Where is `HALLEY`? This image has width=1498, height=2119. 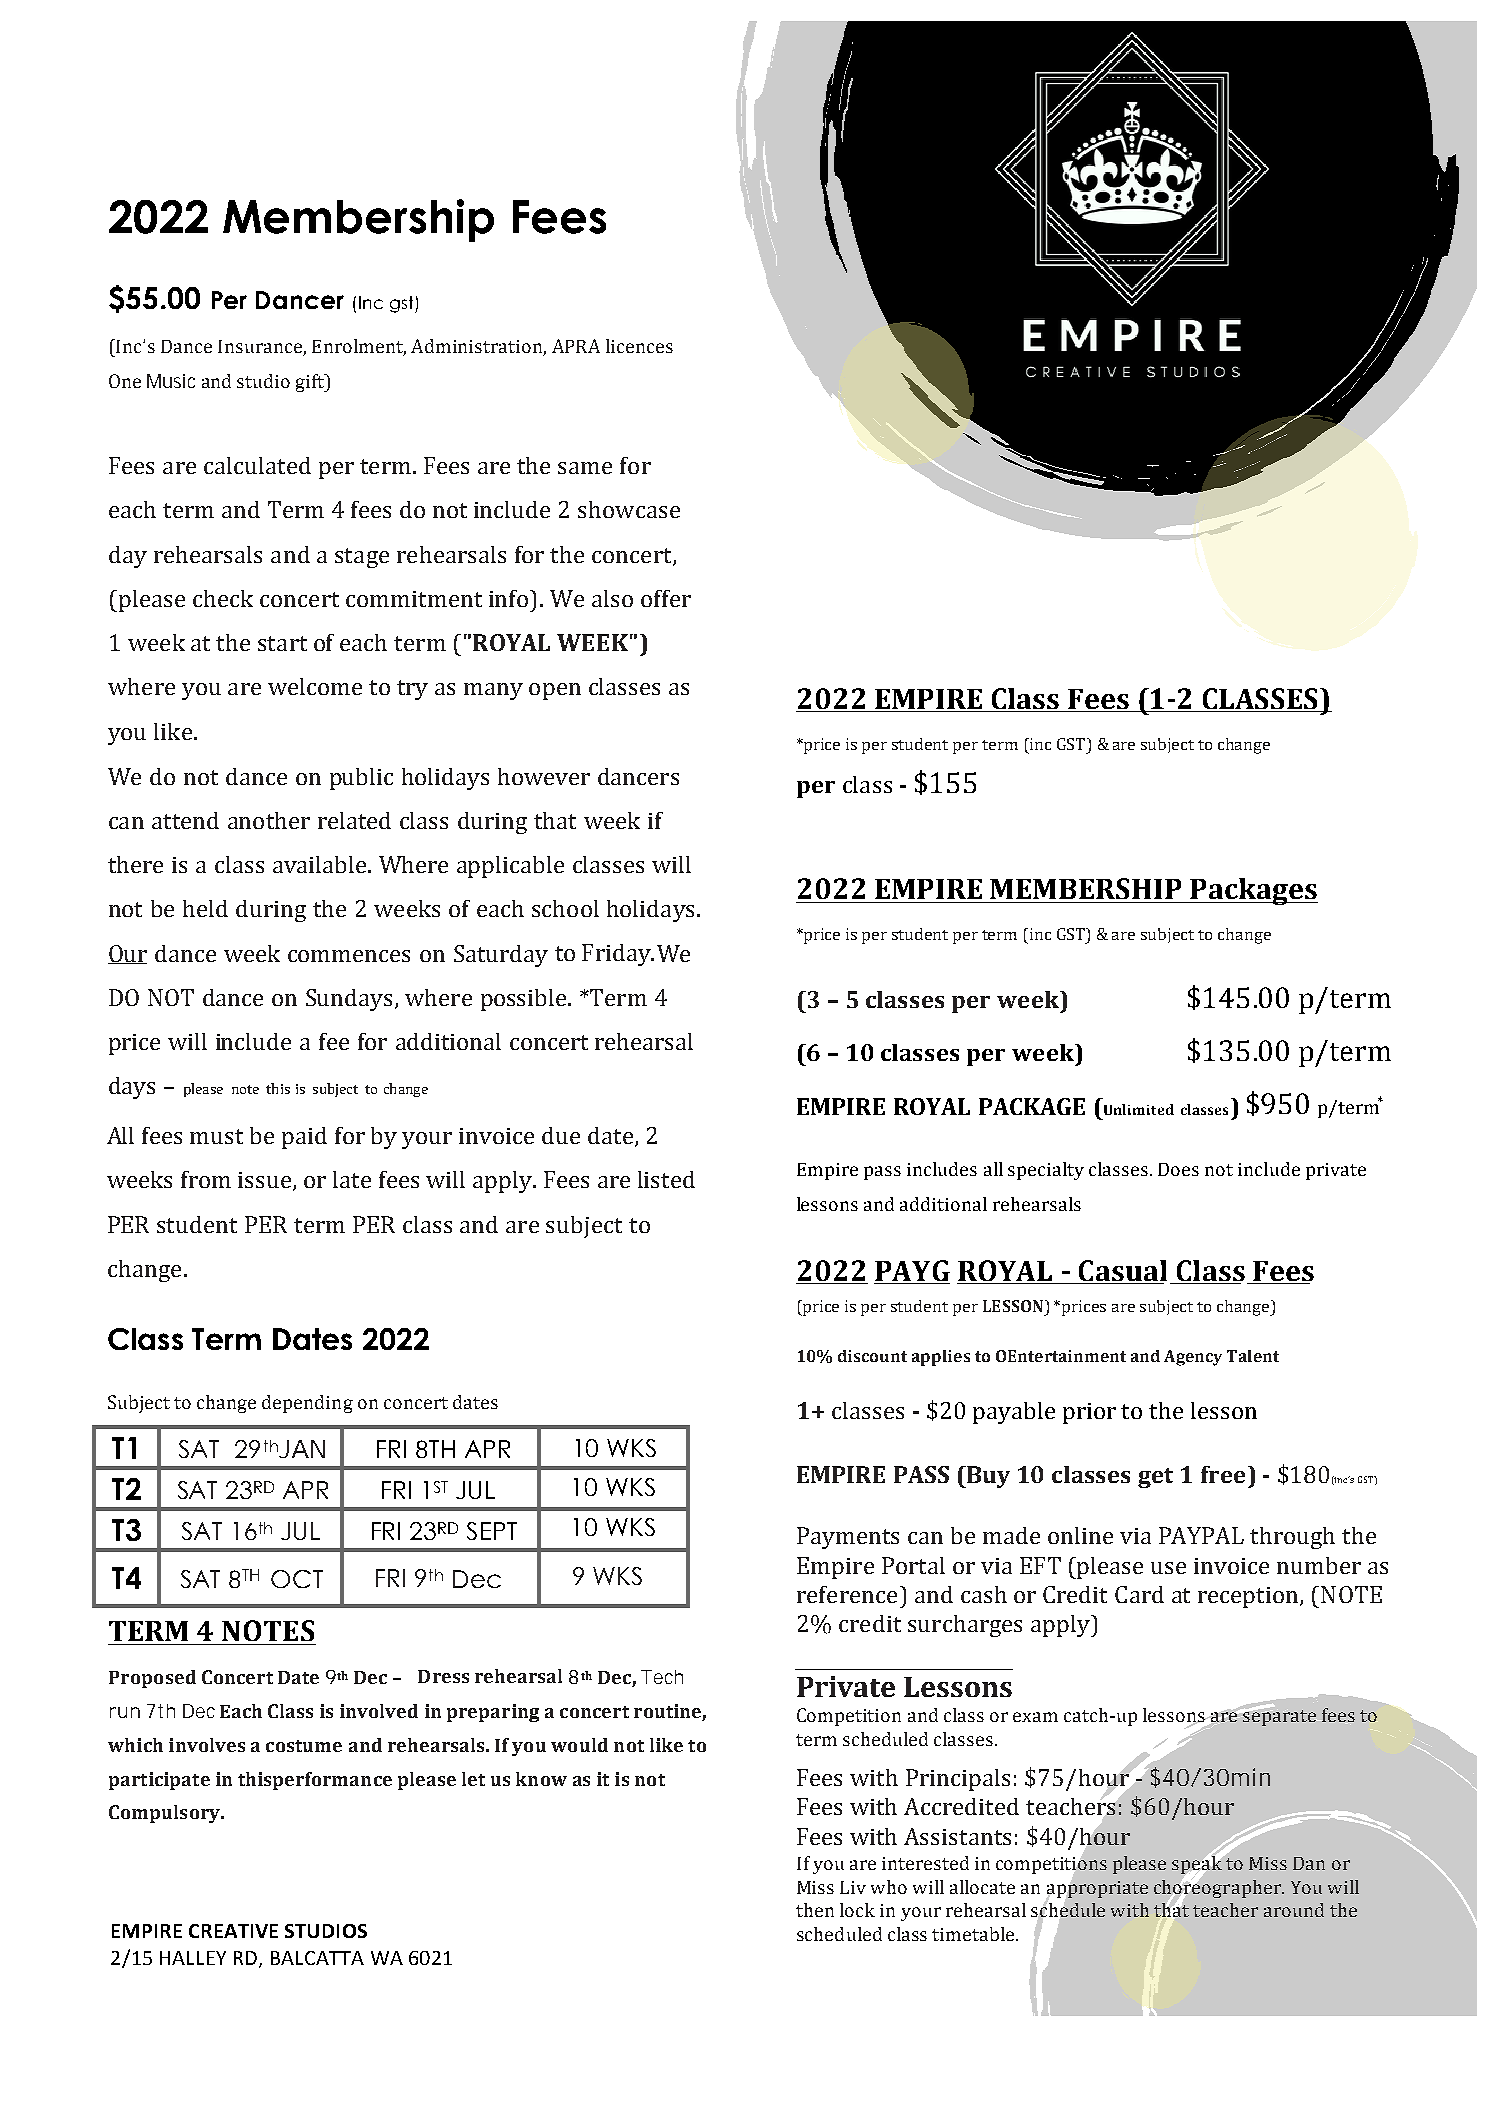 HALLEY is located at coordinates (193, 1958).
